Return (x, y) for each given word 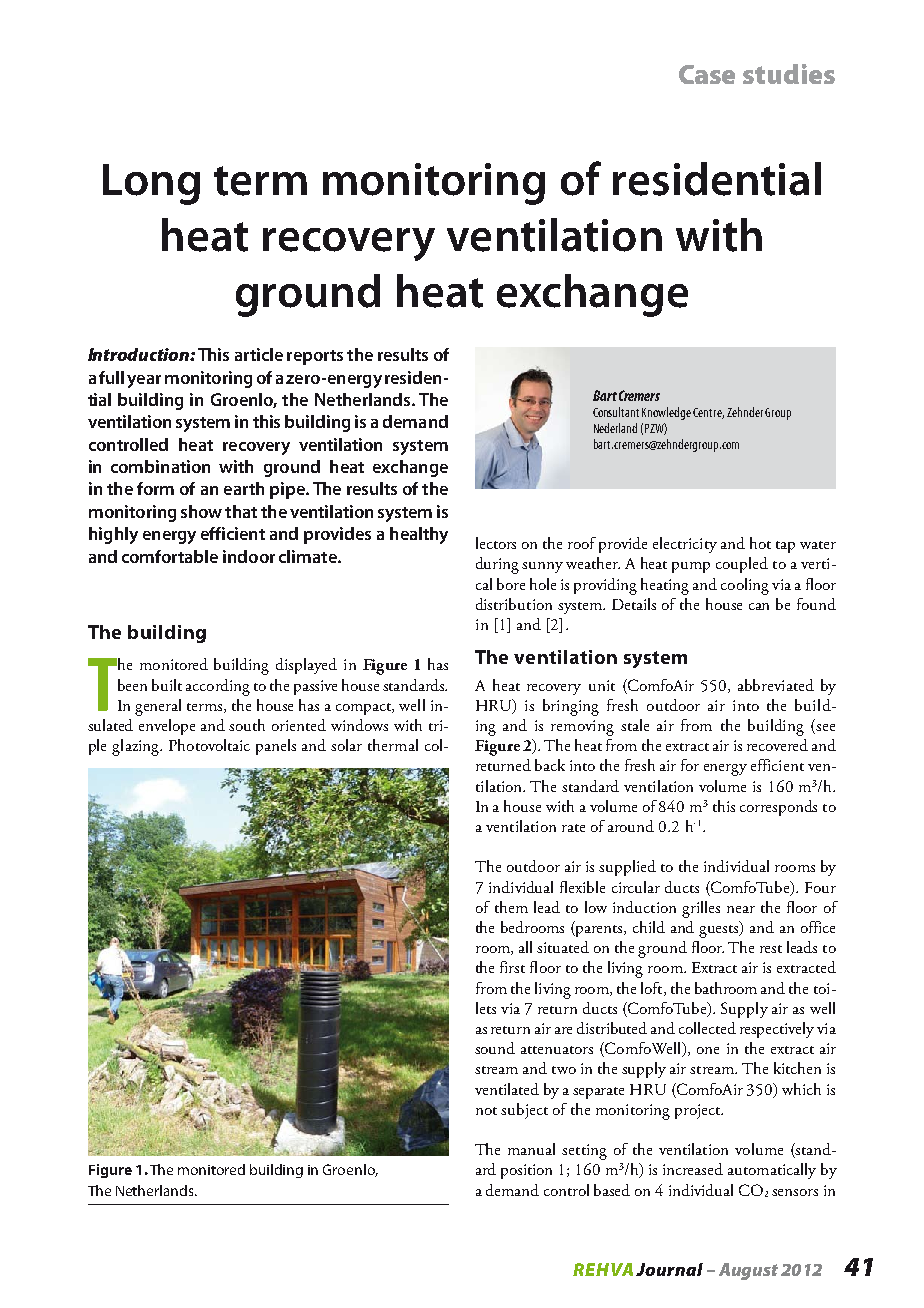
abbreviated (776, 685)
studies (789, 74)
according (218, 687)
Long (151, 184)
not (486, 1111)
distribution (514, 604)
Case (707, 74)
